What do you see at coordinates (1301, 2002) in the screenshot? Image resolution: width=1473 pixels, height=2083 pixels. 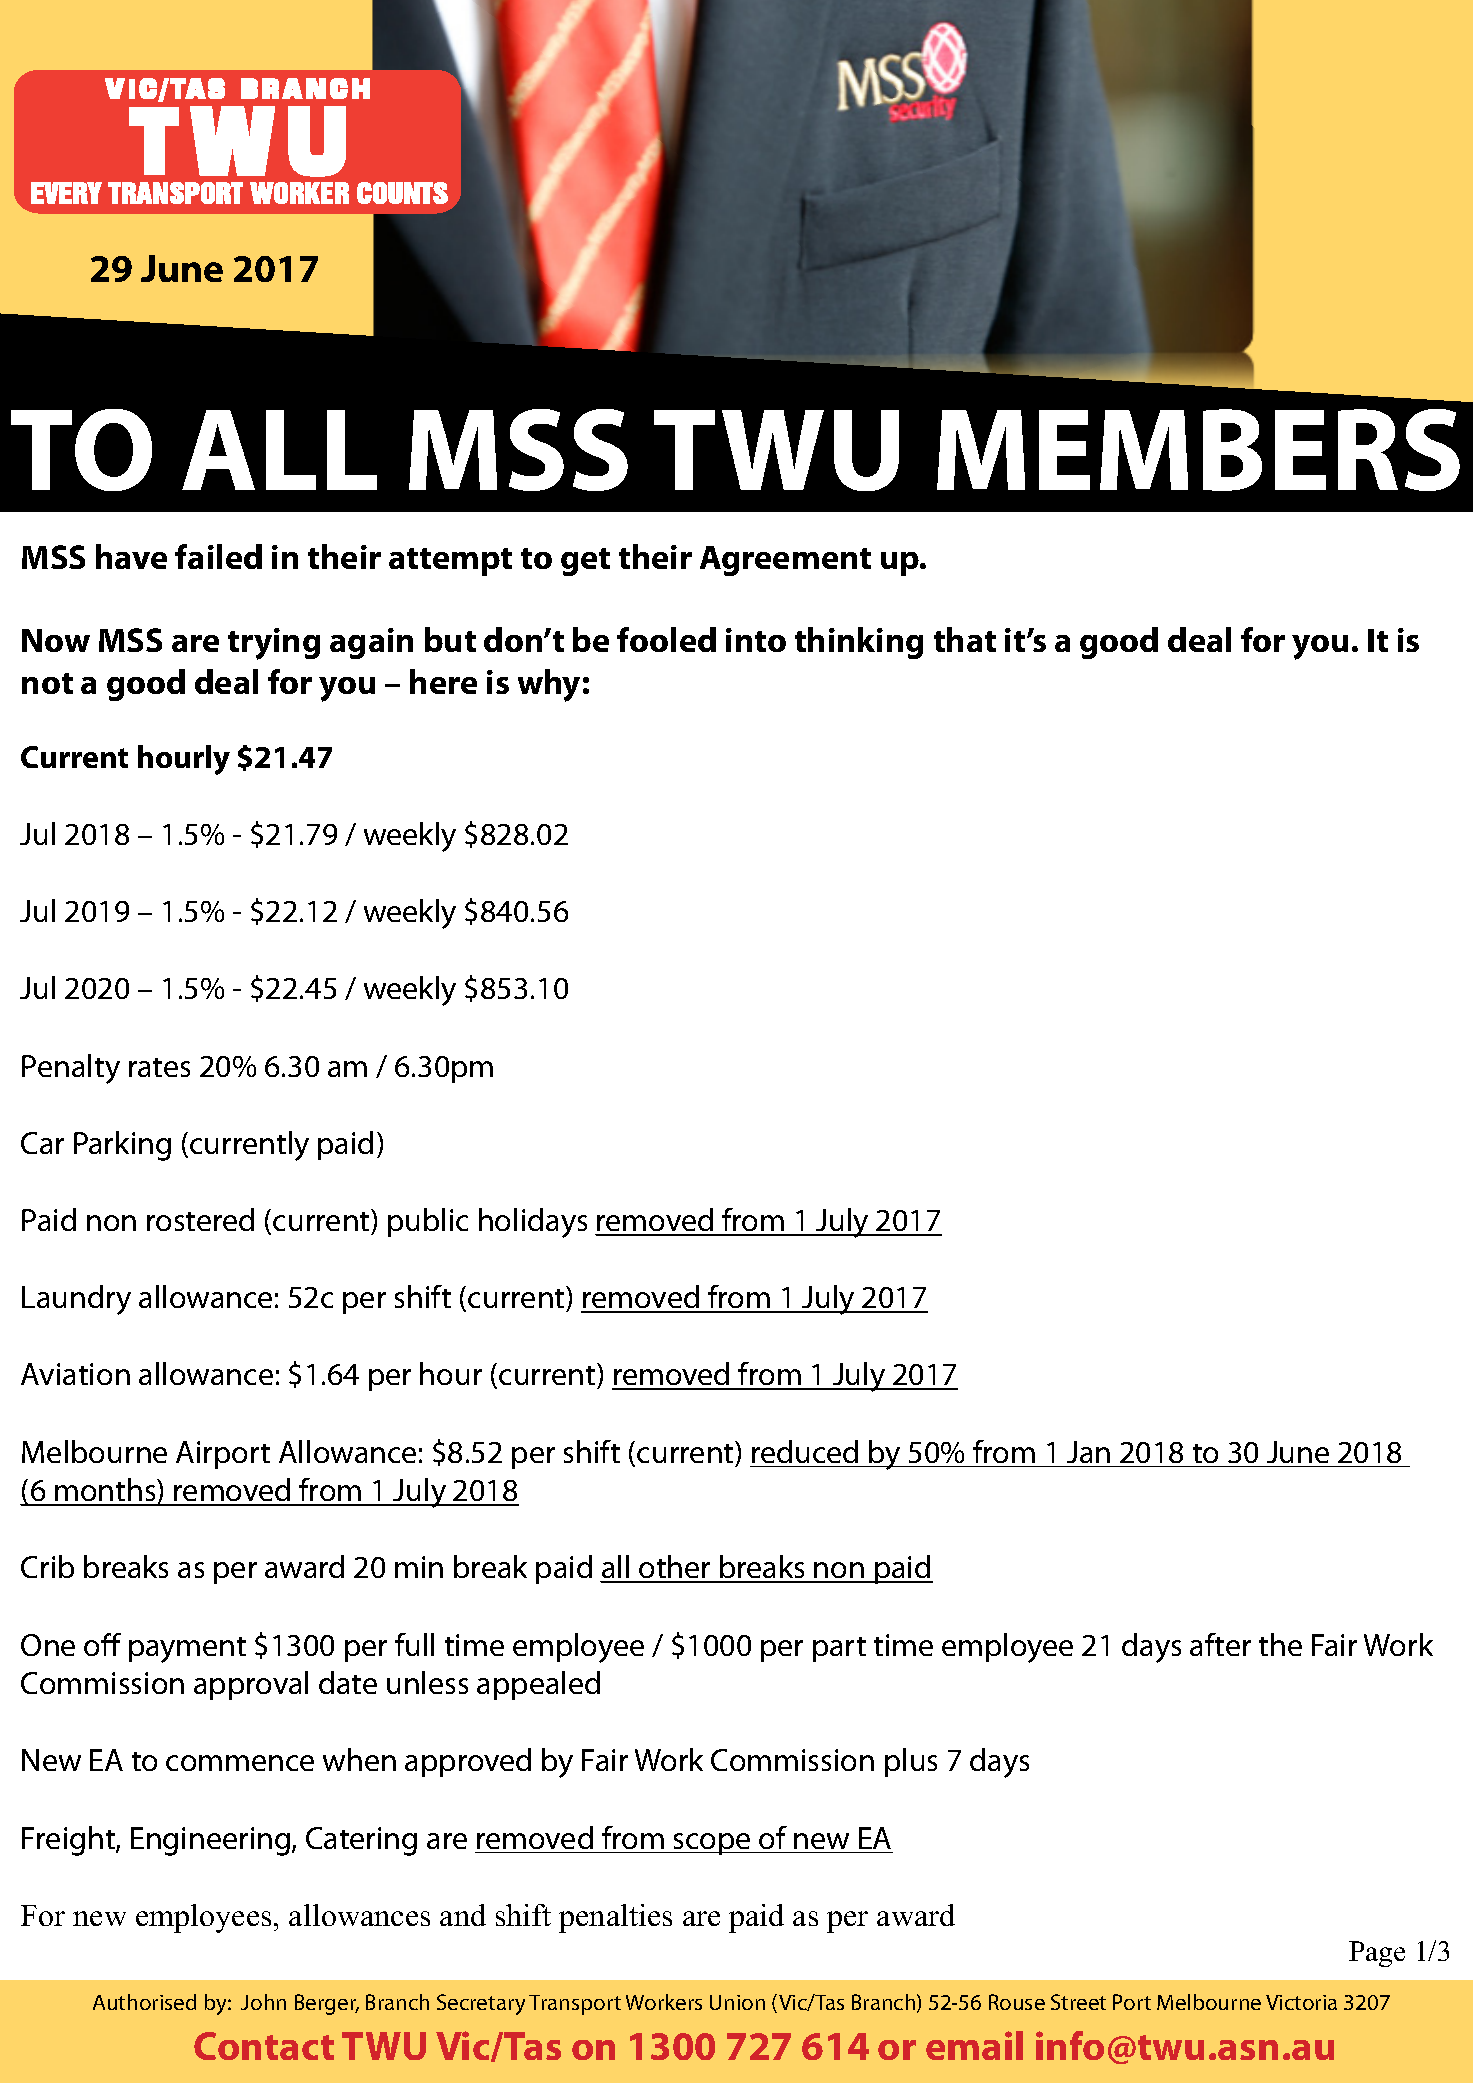 I see `Victoria` at bounding box center [1301, 2002].
